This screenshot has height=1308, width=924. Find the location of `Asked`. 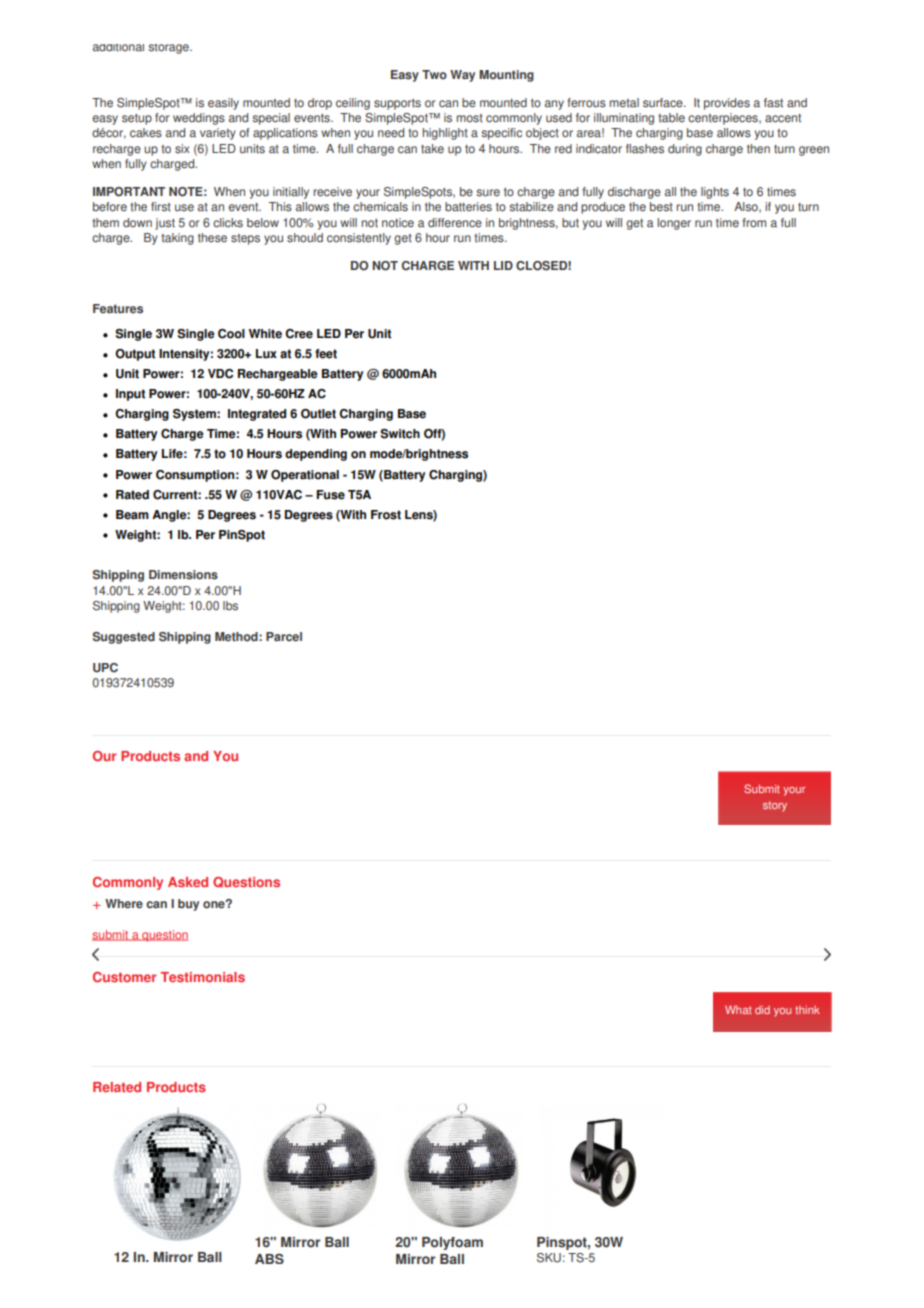

Asked is located at coordinates (188, 882).
